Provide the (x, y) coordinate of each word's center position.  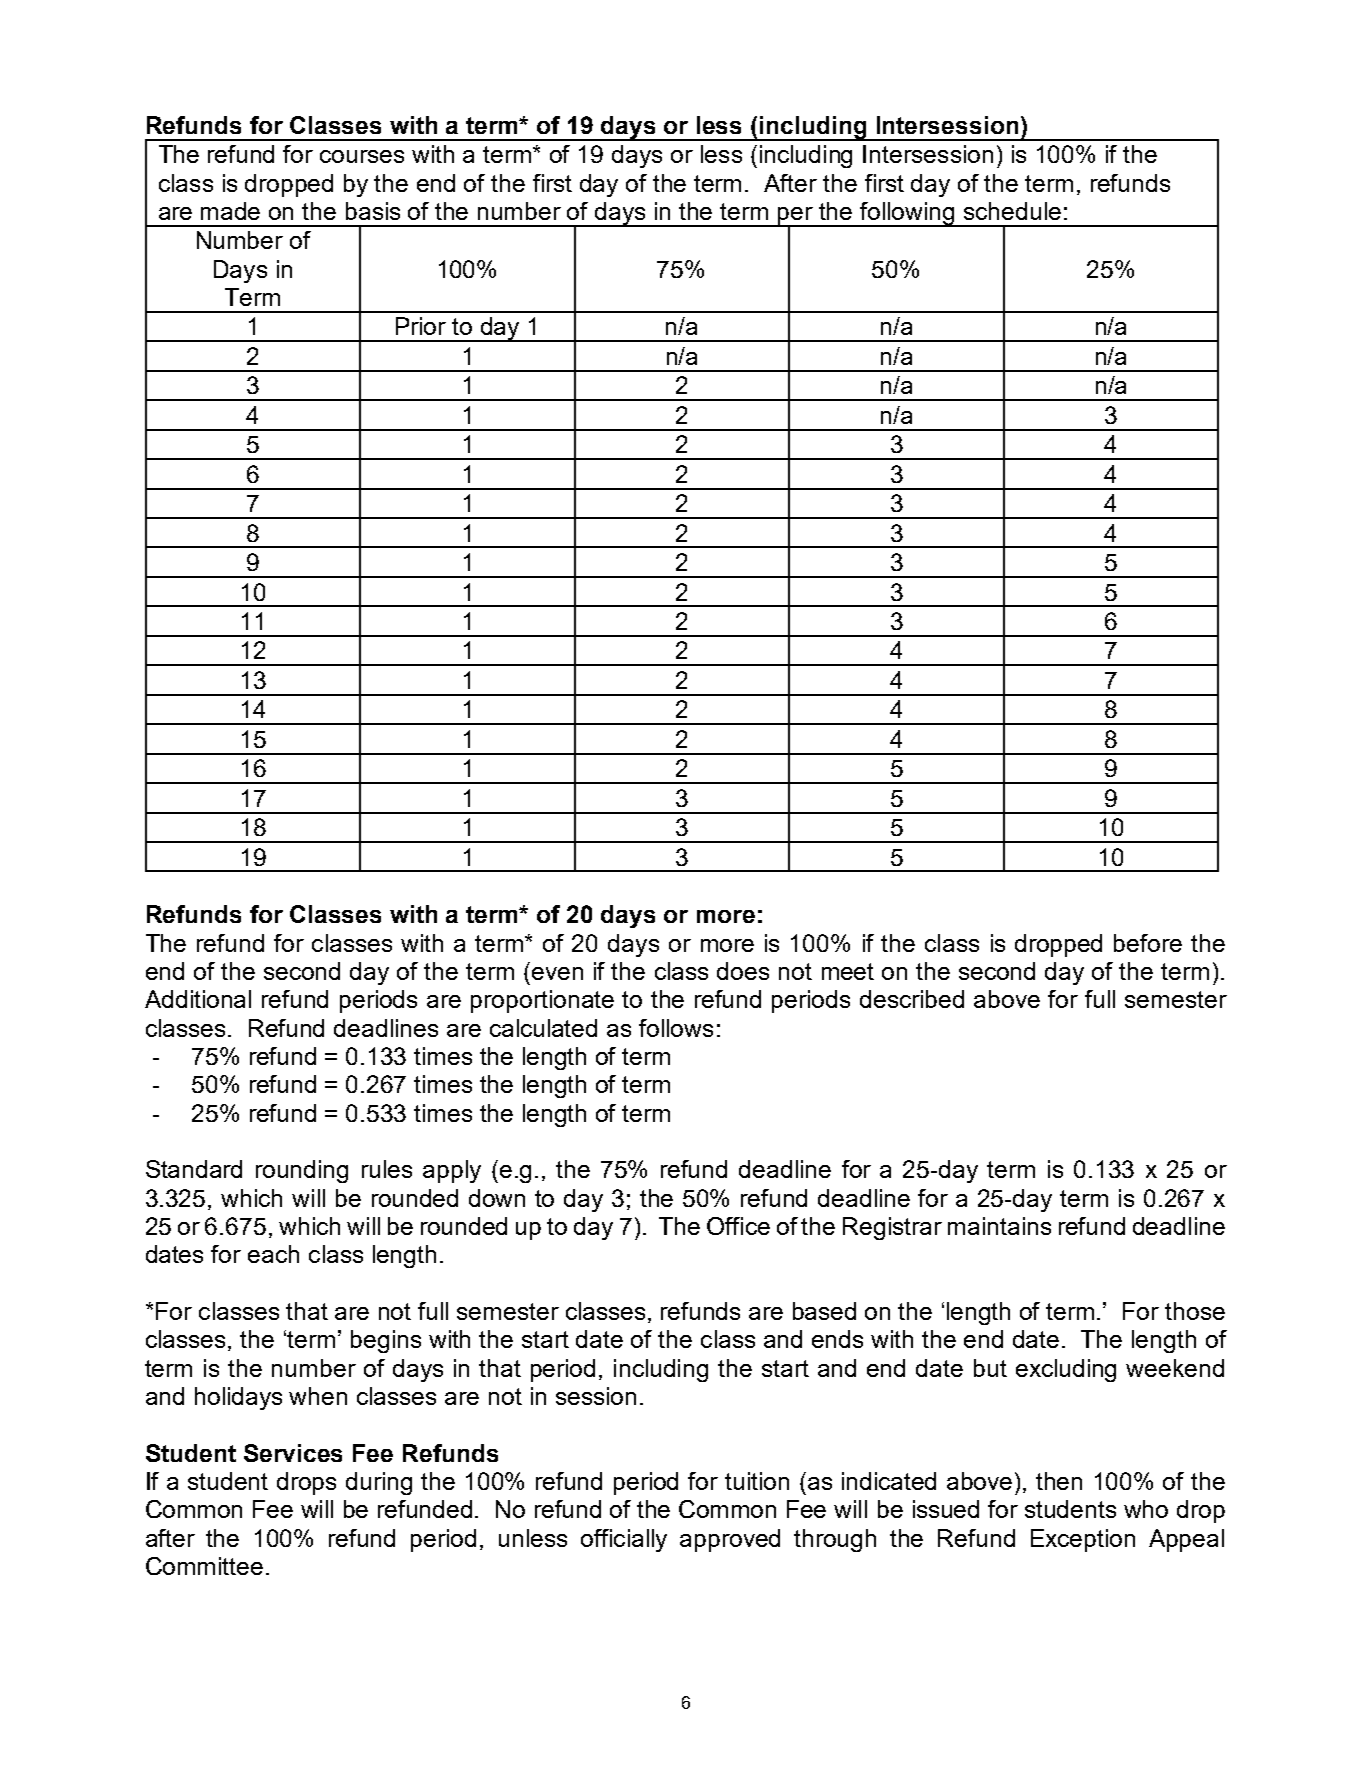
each (273, 1254)
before (1148, 943)
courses (362, 156)
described (912, 999)
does (743, 971)
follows (676, 1028)
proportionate (542, 1001)
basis (373, 211)
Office (738, 1226)
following (907, 214)
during (379, 1483)
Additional (198, 999)
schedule (1012, 211)
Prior (421, 326)
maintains (999, 1226)
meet (848, 971)
